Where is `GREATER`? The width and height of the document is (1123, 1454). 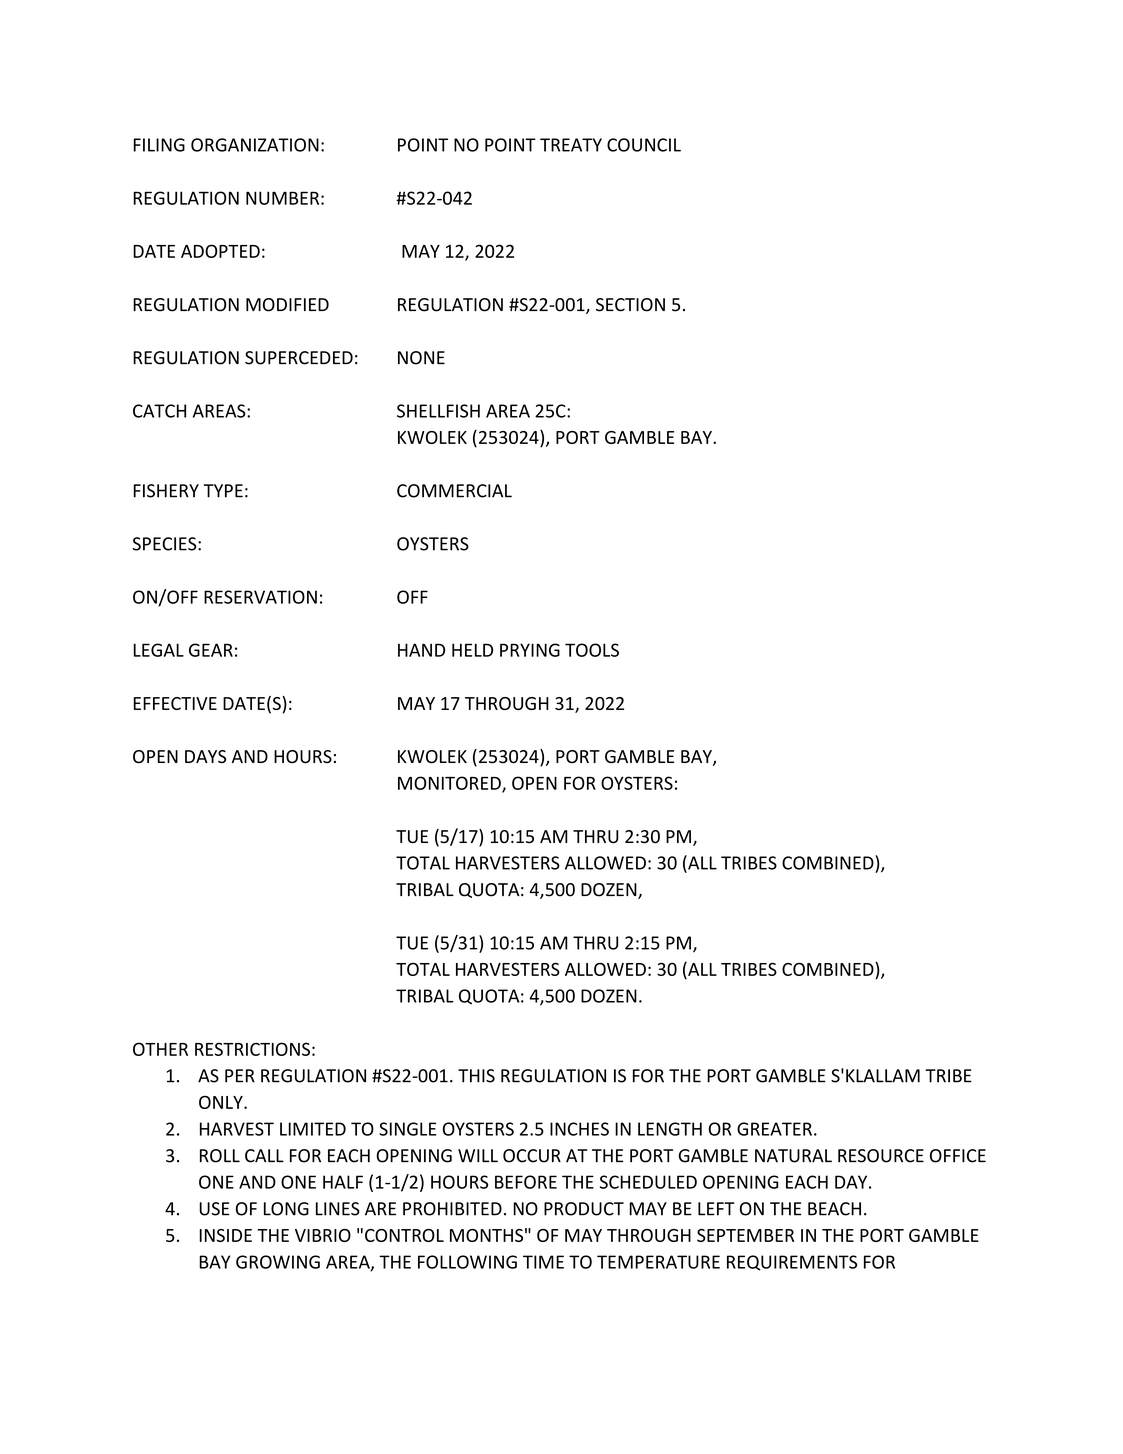 GREATER is located at coordinates (774, 1129).
